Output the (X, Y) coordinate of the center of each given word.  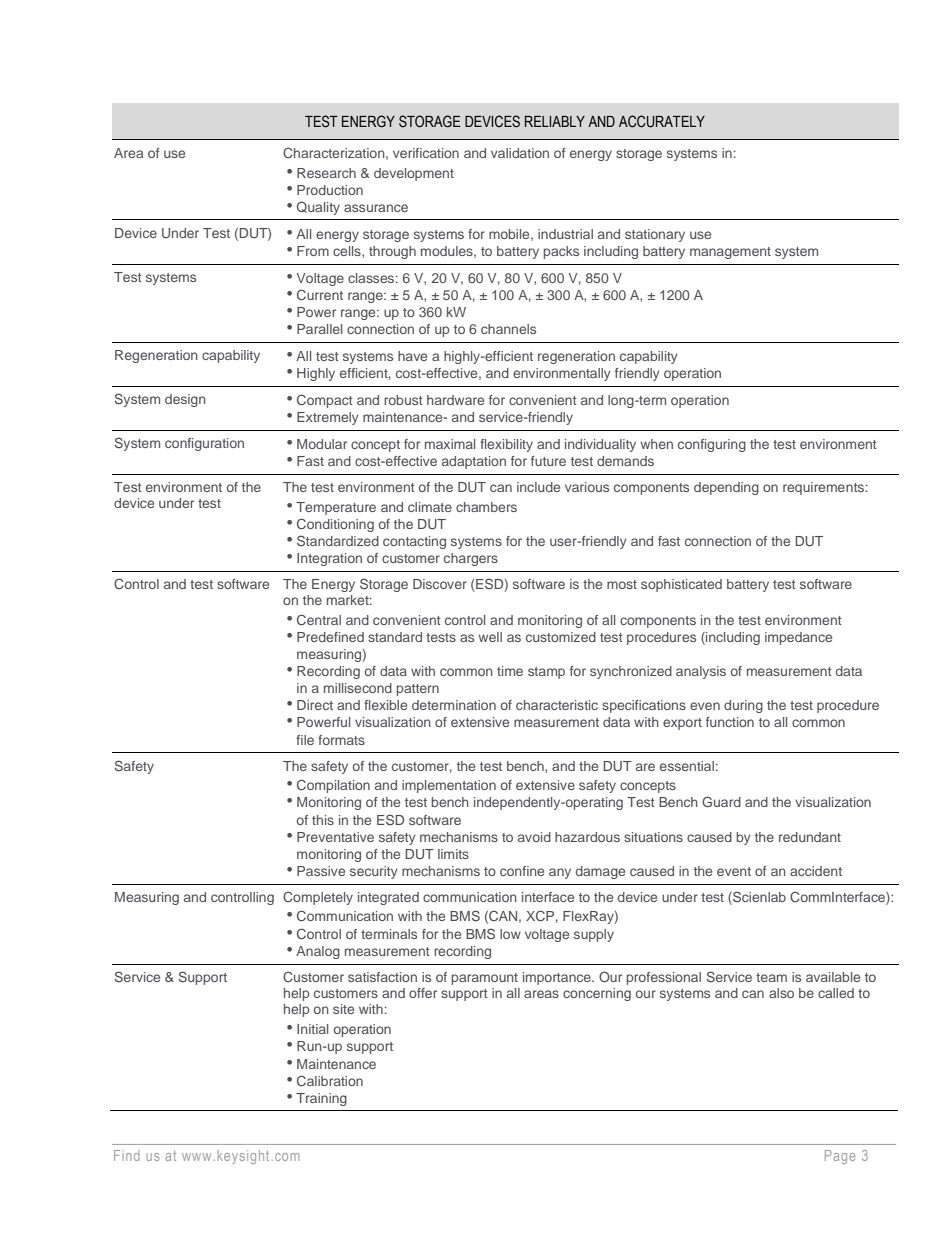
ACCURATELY (662, 121)
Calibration (330, 1080)
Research (326, 173)
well (490, 637)
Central (319, 619)
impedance (798, 638)
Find (126, 1155)
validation (520, 153)
